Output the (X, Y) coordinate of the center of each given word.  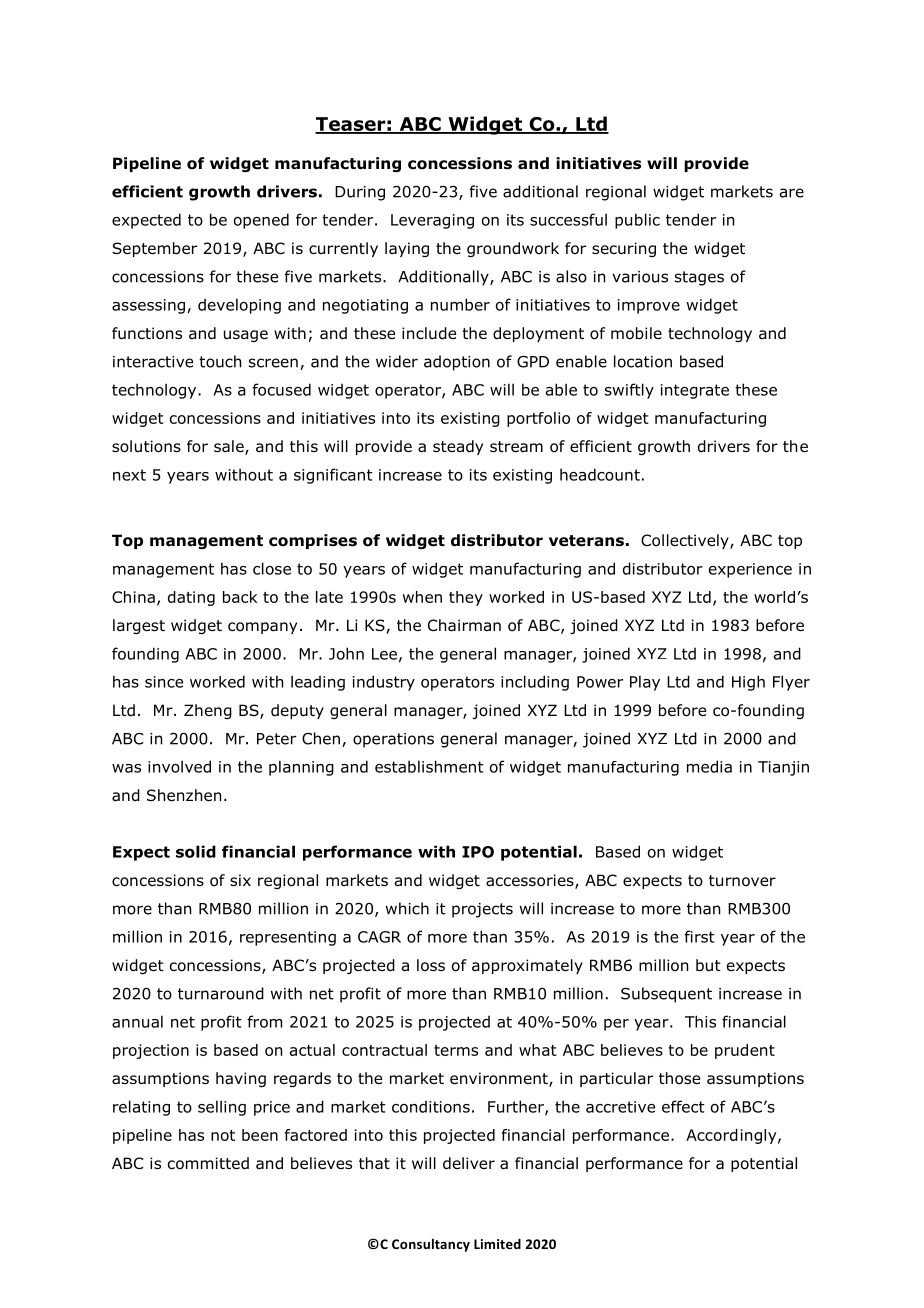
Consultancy (431, 1245)
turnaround (221, 993)
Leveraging (432, 221)
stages (699, 278)
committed (208, 1163)
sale (230, 447)
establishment (429, 766)
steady (458, 447)
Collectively (686, 541)
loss (431, 965)
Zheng (208, 711)
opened (261, 221)
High (748, 683)
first (699, 936)
